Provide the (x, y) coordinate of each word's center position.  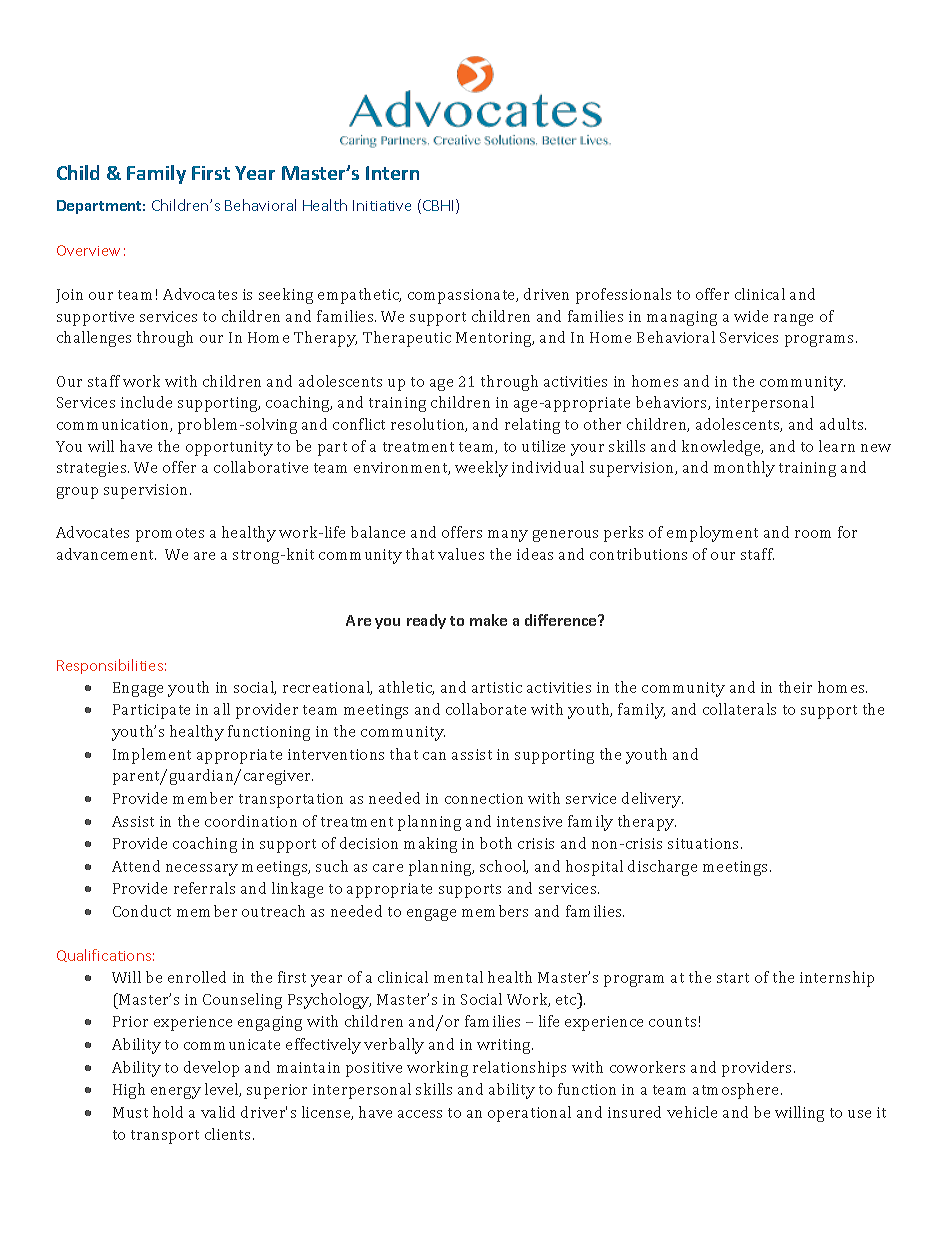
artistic (497, 687)
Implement (152, 756)
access (420, 1114)
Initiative (382, 205)
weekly (481, 469)
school (504, 867)
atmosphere (737, 1091)
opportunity (229, 448)
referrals (204, 888)
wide (751, 316)
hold (168, 1112)
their (795, 687)
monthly (744, 469)
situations (705, 843)
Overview (88, 250)
